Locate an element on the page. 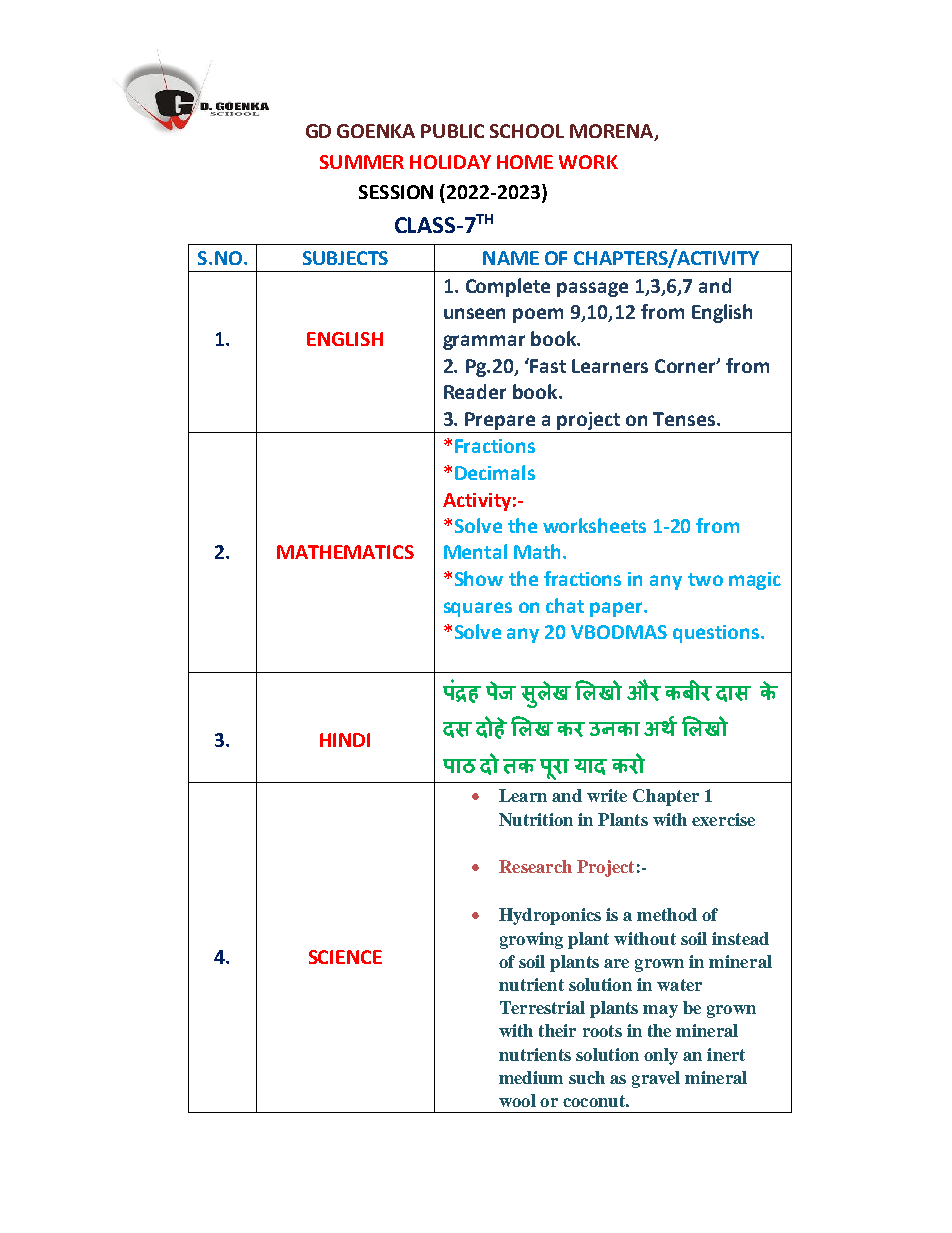 The image size is (952, 1233). Nutrition is located at coordinates (536, 819).
